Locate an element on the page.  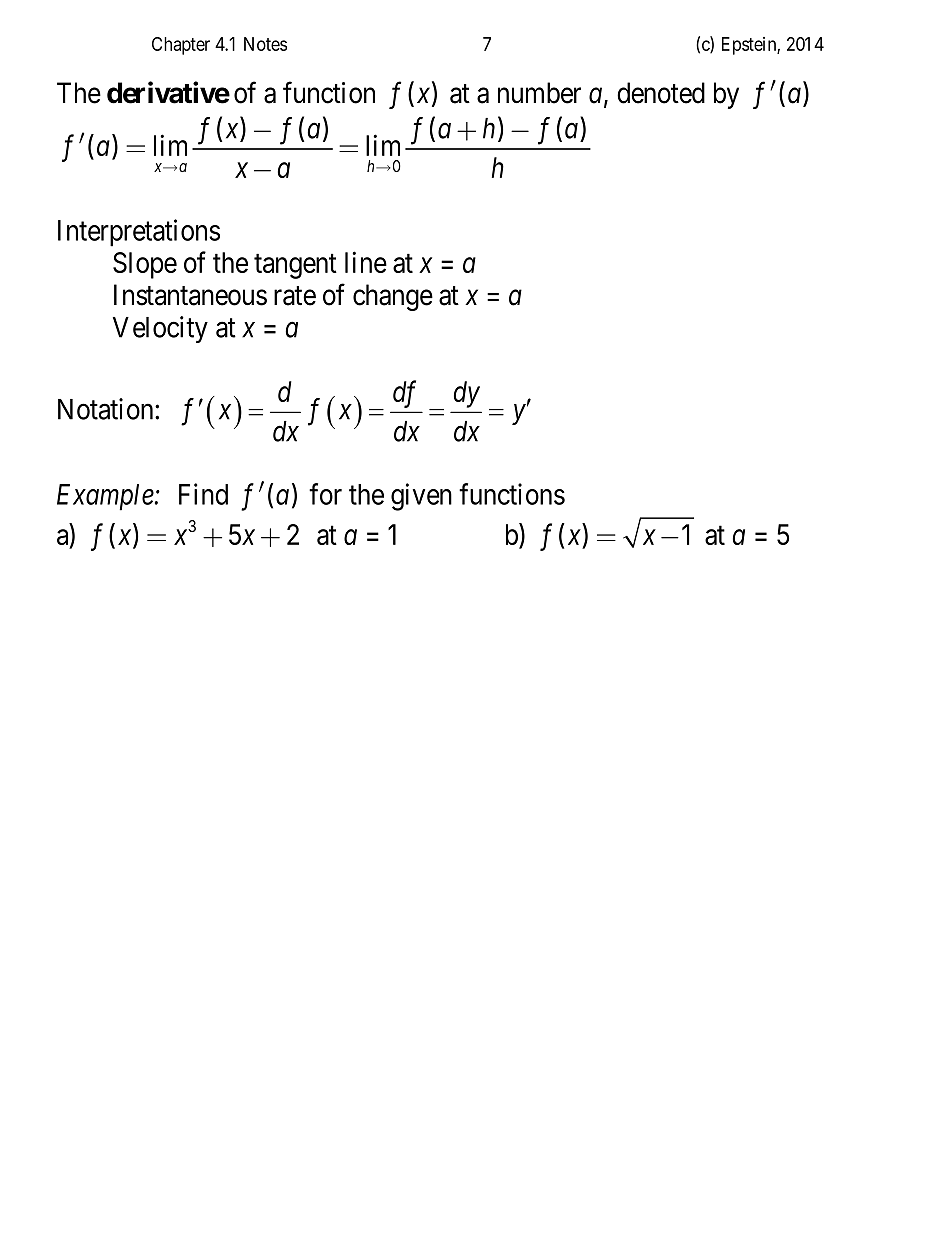
given is located at coordinates (421, 497).
